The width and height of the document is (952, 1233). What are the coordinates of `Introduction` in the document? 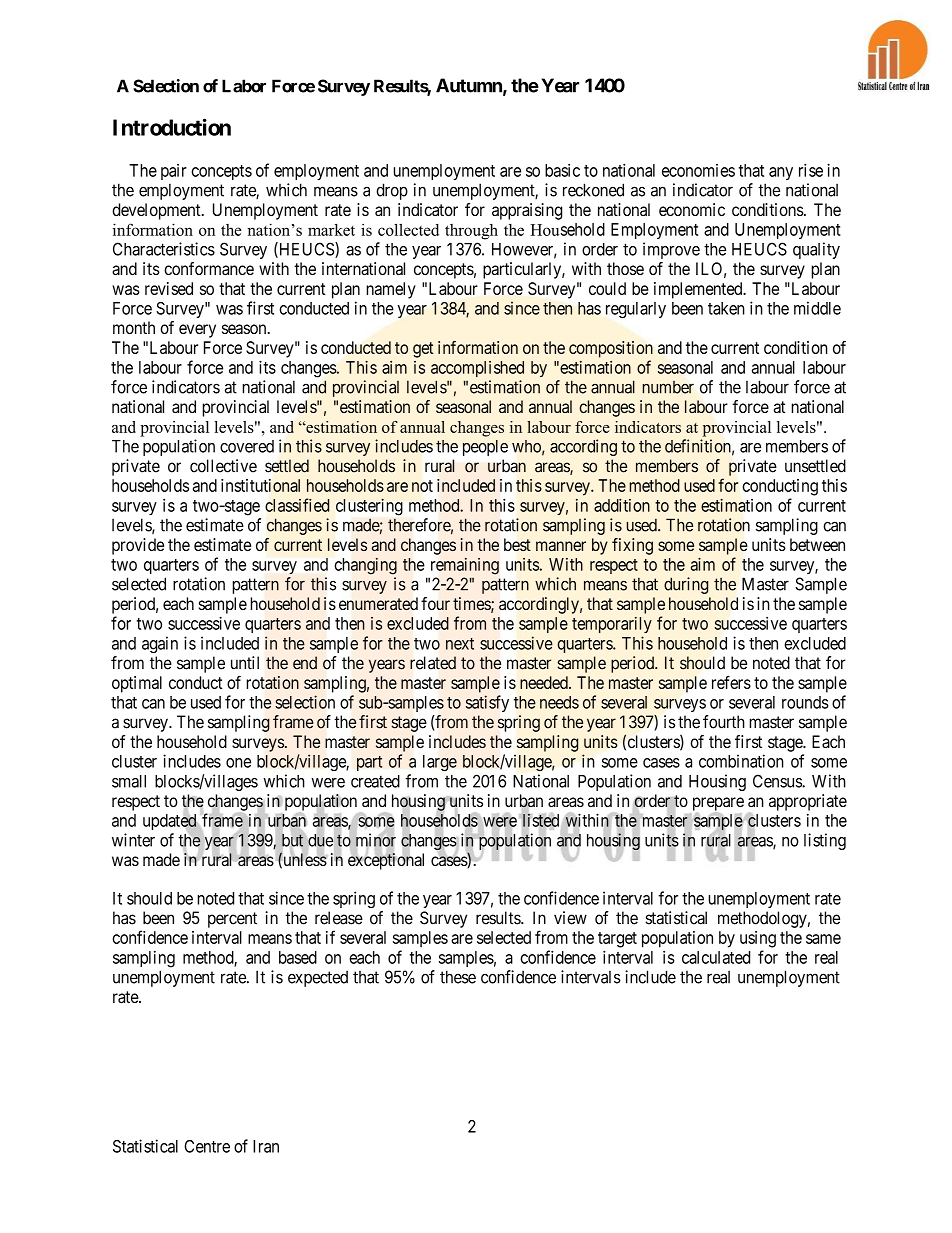 It's located at (172, 127).
